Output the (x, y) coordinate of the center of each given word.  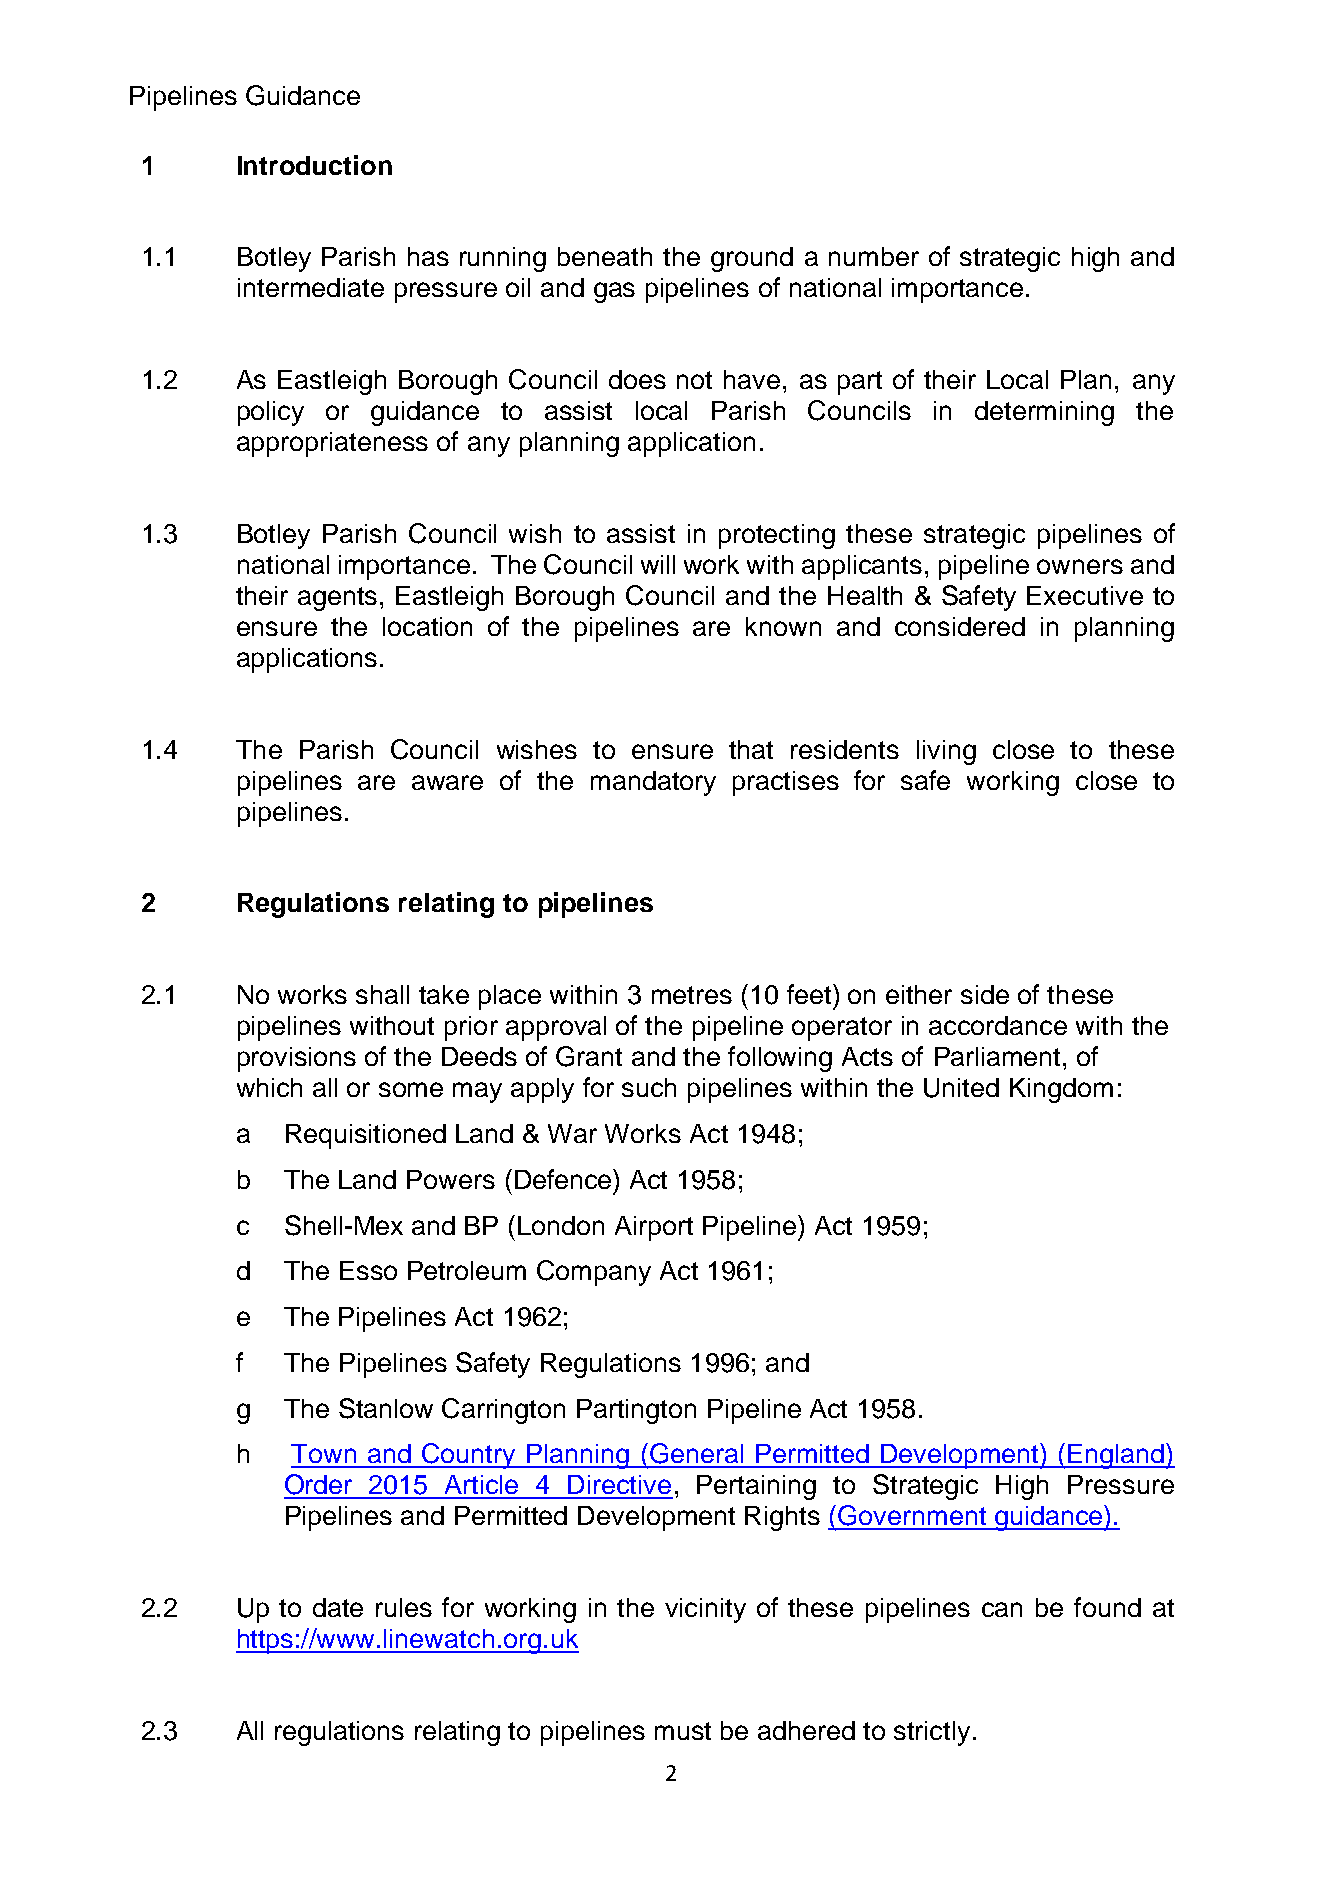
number (874, 256)
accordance (998, 1025)
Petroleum (467, 1270)
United (961, 1088)
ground (752, 259)
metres (692, 995)
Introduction (315, 165)
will (658, 564)
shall (382, 994)
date (338, 1607)
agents (337, 599)
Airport (654, 1228)
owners (1080, 566)
